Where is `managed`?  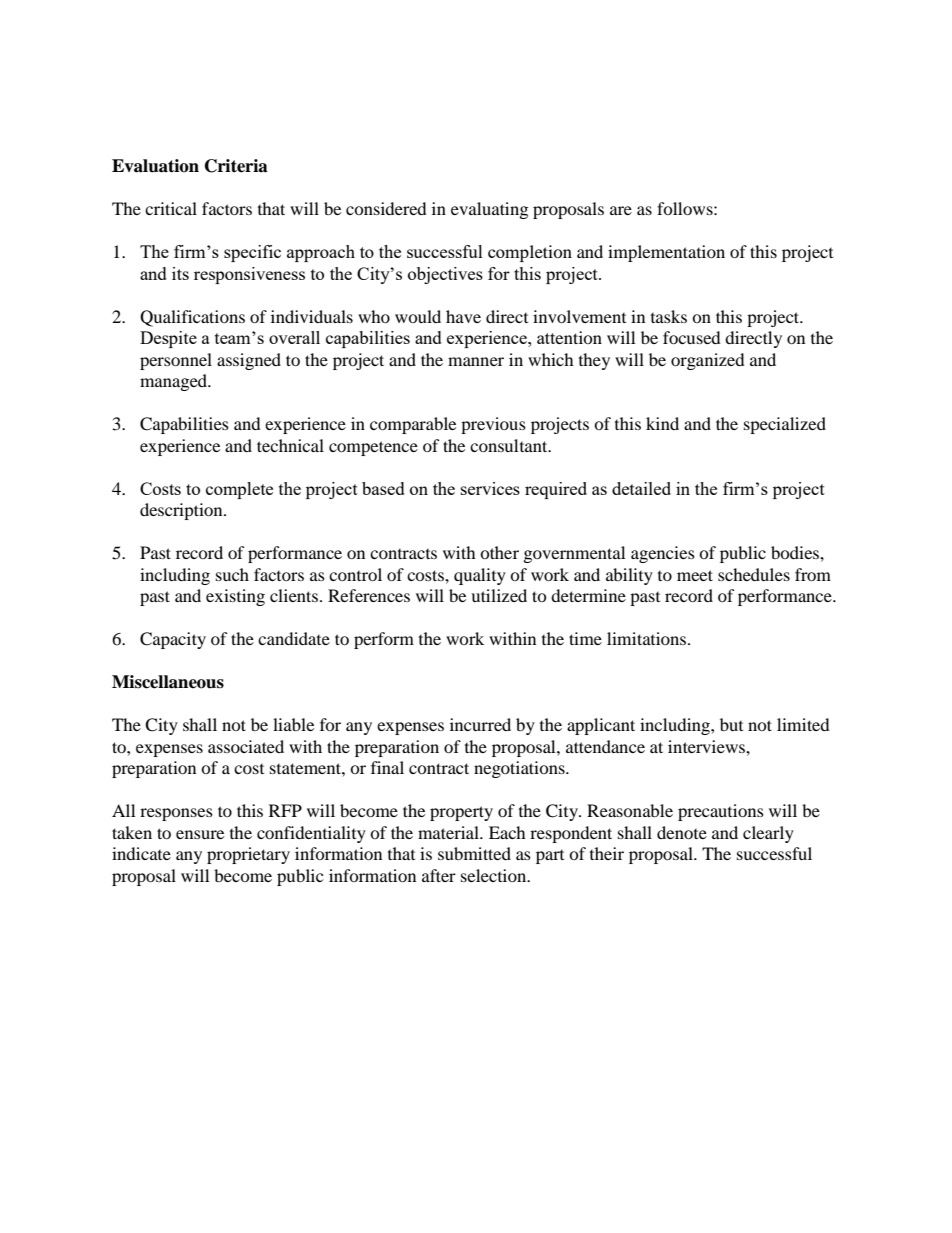
managed is located at coordinates (175, 382).
